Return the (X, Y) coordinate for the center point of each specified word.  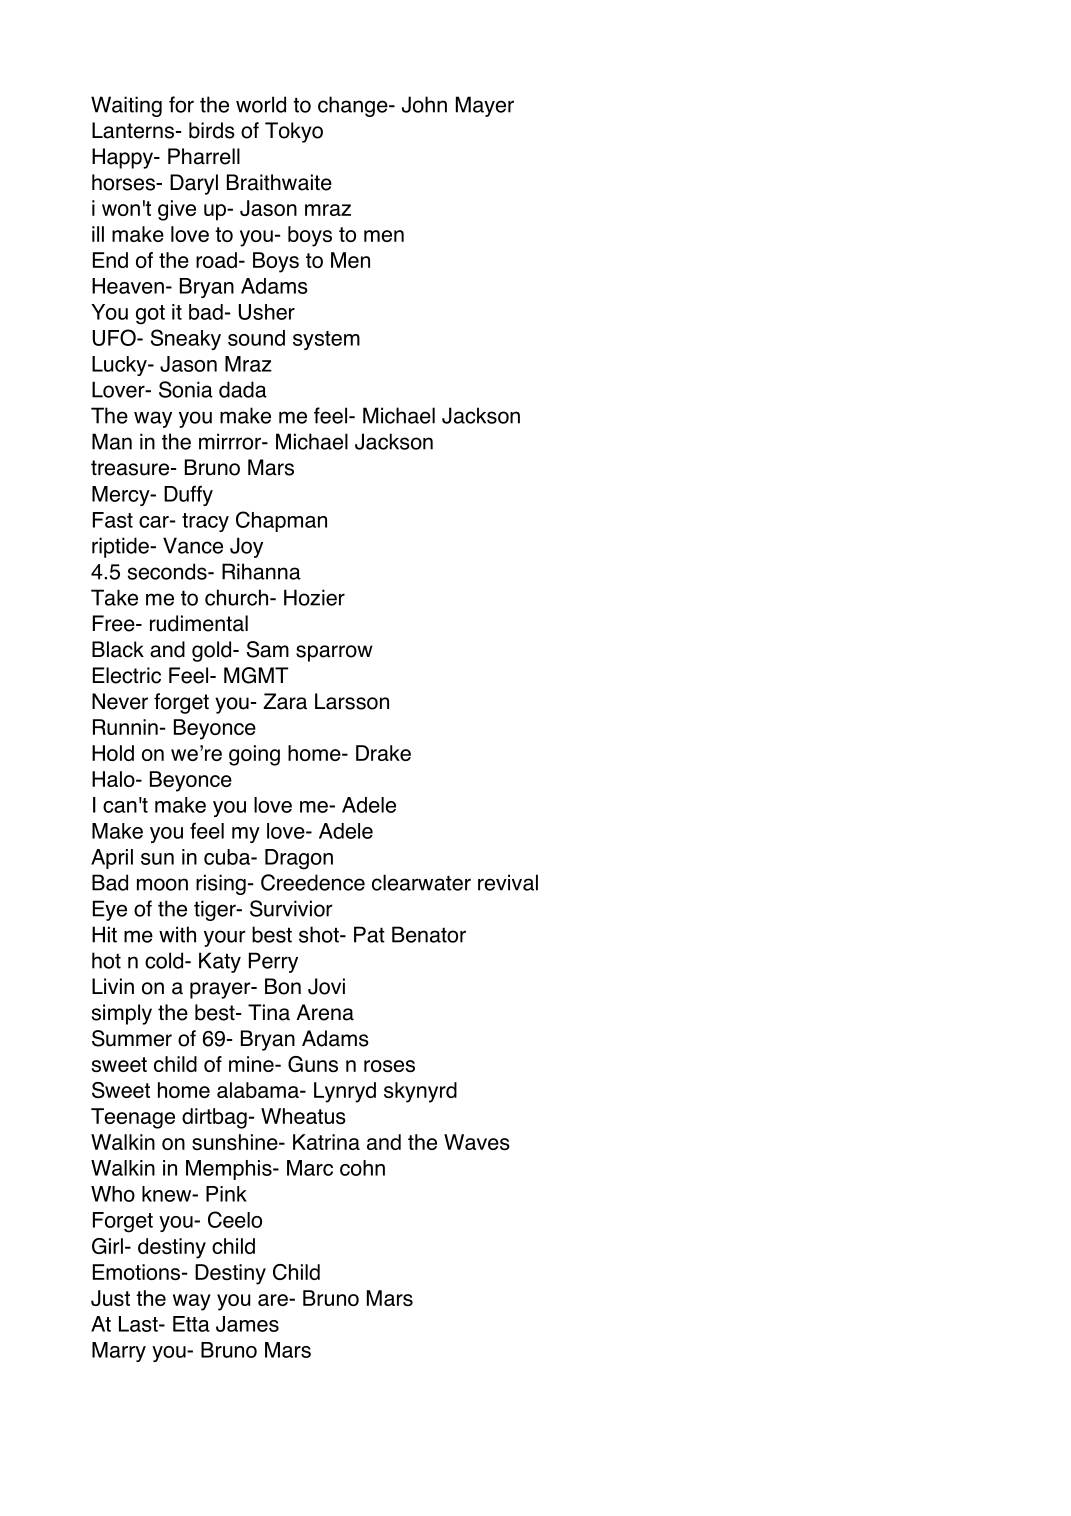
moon (162, 884)
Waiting (126, 106)
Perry (273, 962)
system (326, 340)
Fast (113, 520)
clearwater (421, 882)
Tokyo (294, 132)
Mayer (485, 106)
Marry (119, 1352)
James (247, 1324)
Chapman (281, 521)
